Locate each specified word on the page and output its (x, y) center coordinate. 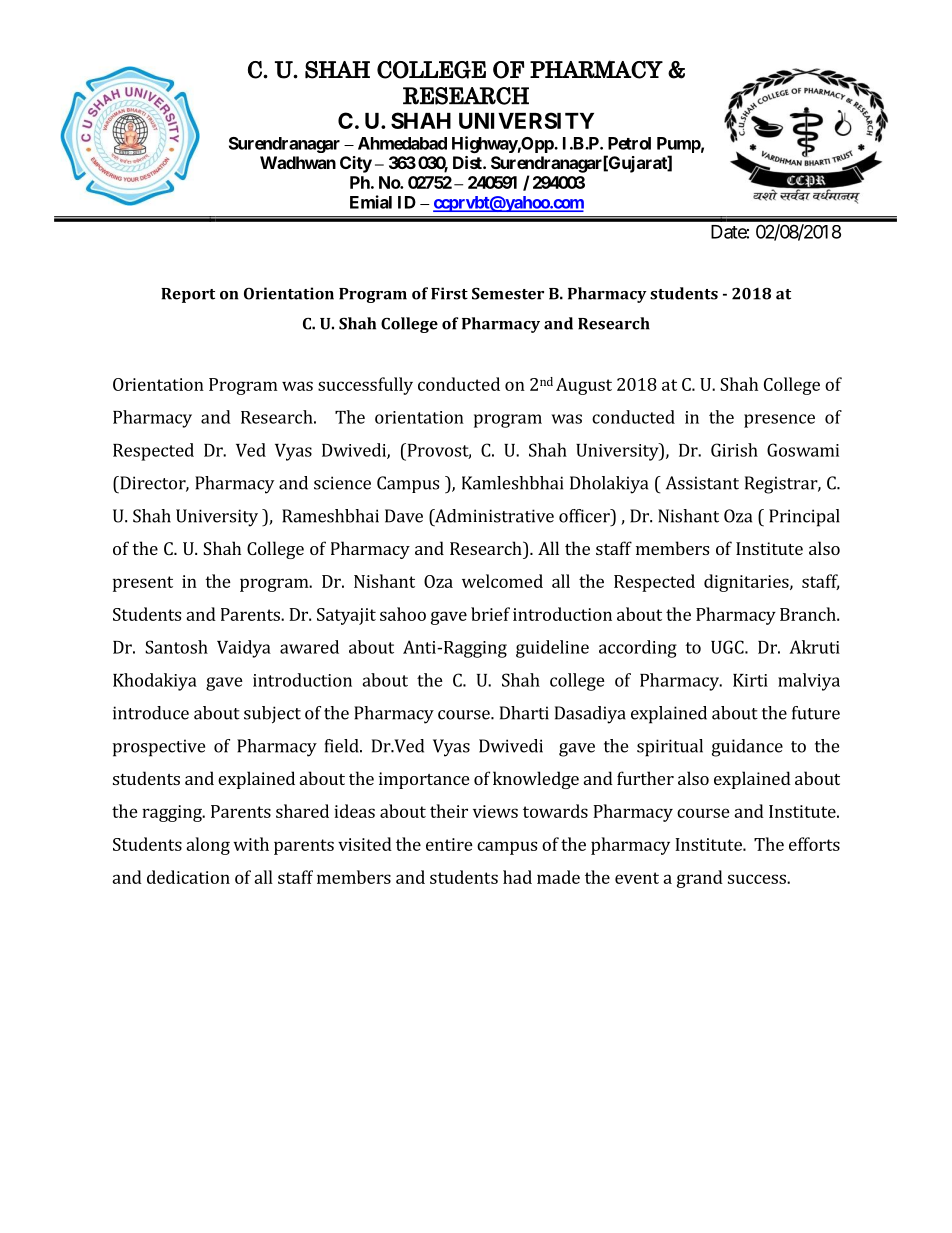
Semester (508, 293)
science (342, 483)
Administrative (493, 516)
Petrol (629, 143)
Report (188, 295)
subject (272, 715)
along (208, 846)
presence (779, 421)
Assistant (702, 483)
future (816, 713)
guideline (552, 649)
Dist (468, 162)
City (356, 164)
